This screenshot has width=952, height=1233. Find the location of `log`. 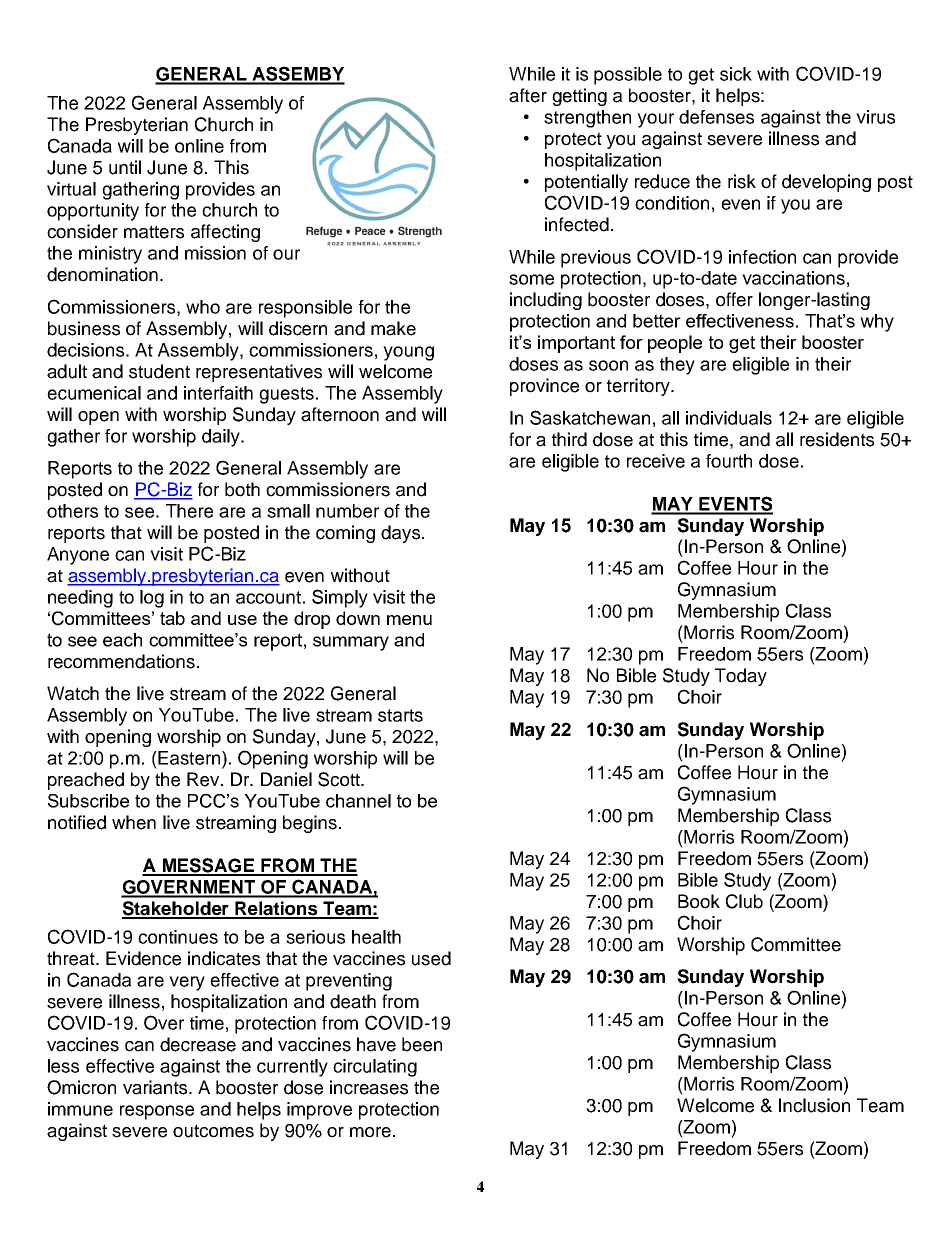

log is located at coordinates (152, 599).
